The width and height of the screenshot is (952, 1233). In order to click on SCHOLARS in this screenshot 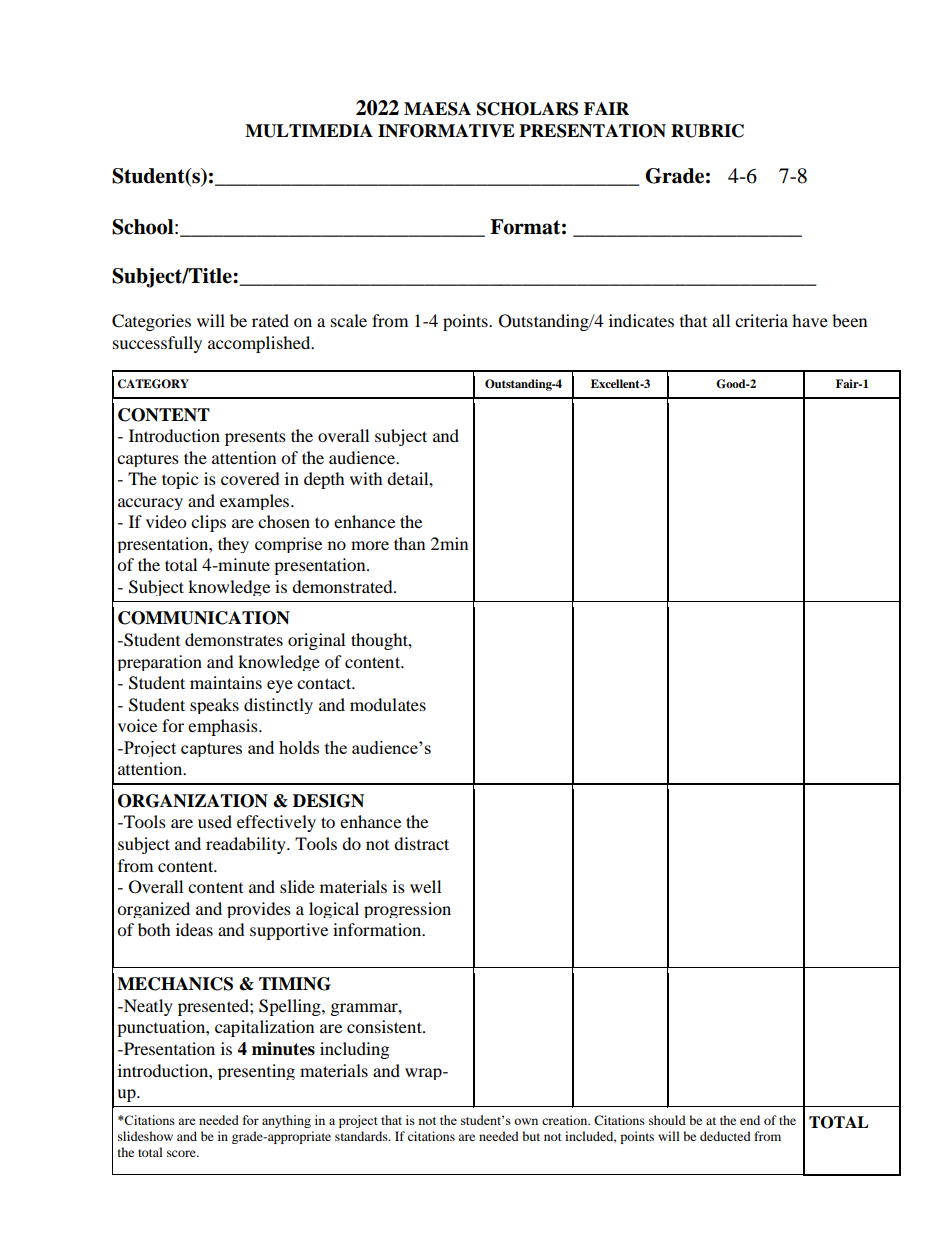, I will do `click(527, 109)`.
